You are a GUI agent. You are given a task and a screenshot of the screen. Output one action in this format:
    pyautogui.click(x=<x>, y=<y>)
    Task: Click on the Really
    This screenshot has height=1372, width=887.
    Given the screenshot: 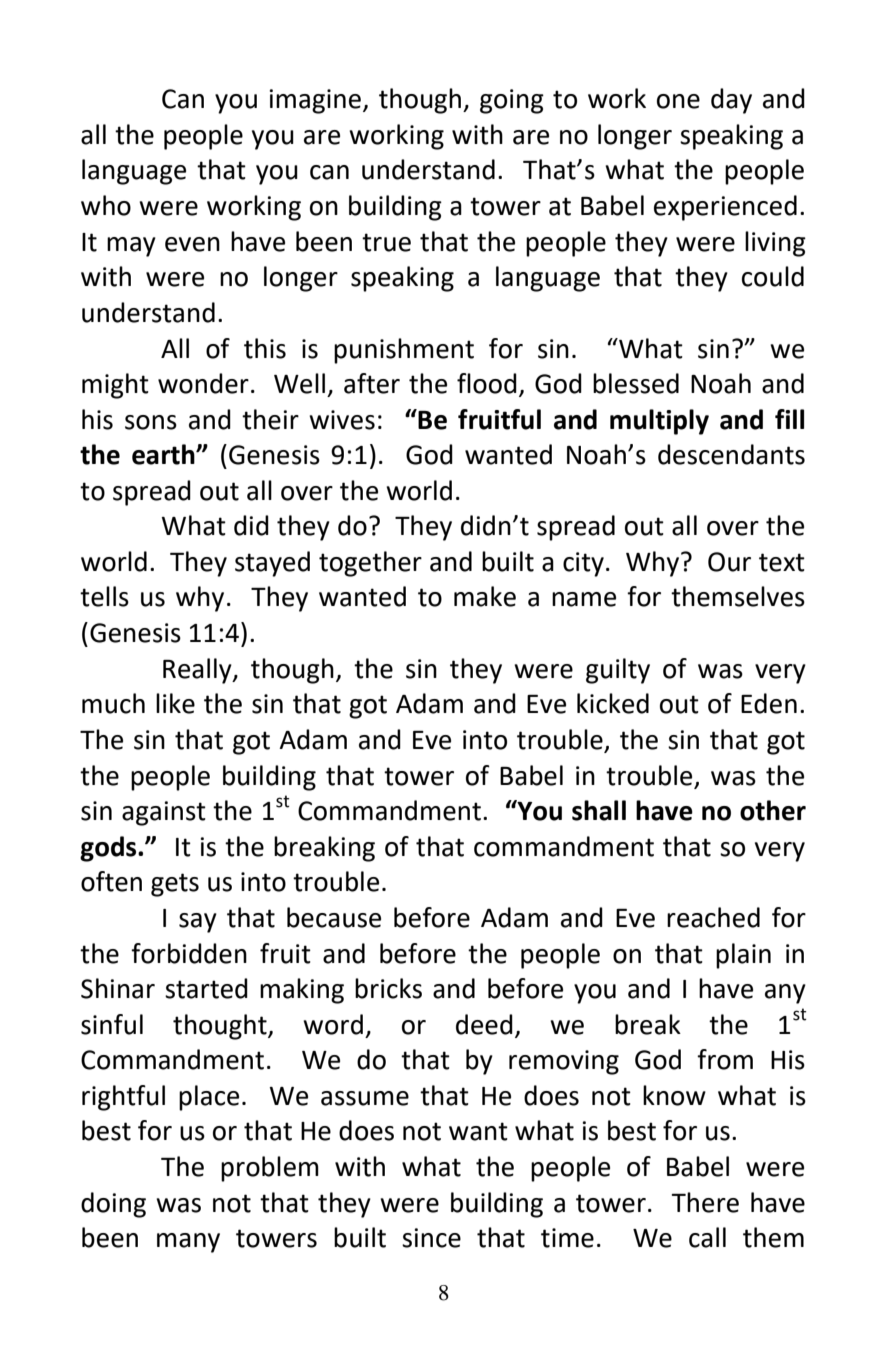 What is the action you would take?
    pyautogui.click(x=198, y=671)
